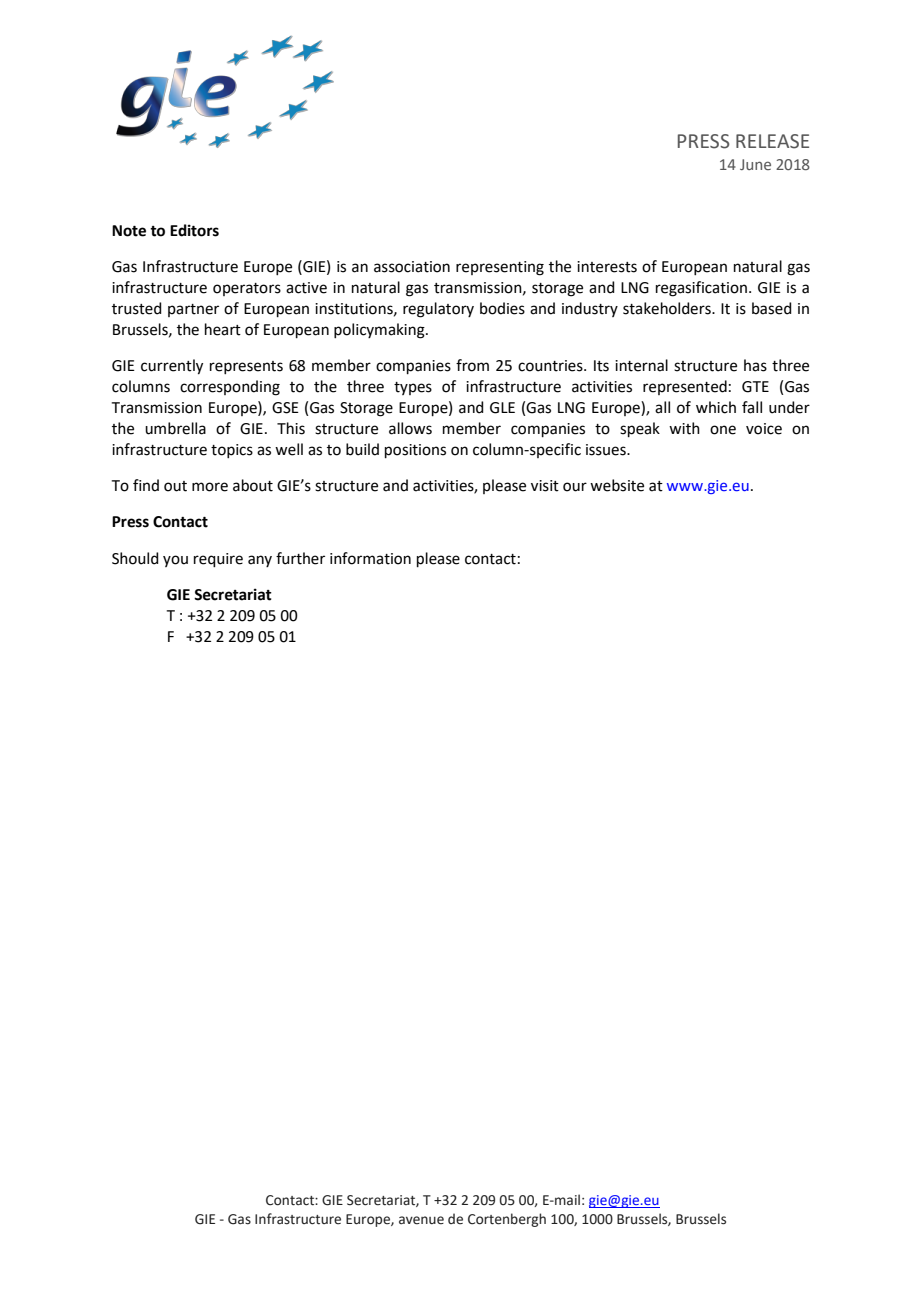 This image has height=1308, width=924. What do you see at coordinates (194, 230) in the image?
I see `Editors` at bounding box center [194, 230].
